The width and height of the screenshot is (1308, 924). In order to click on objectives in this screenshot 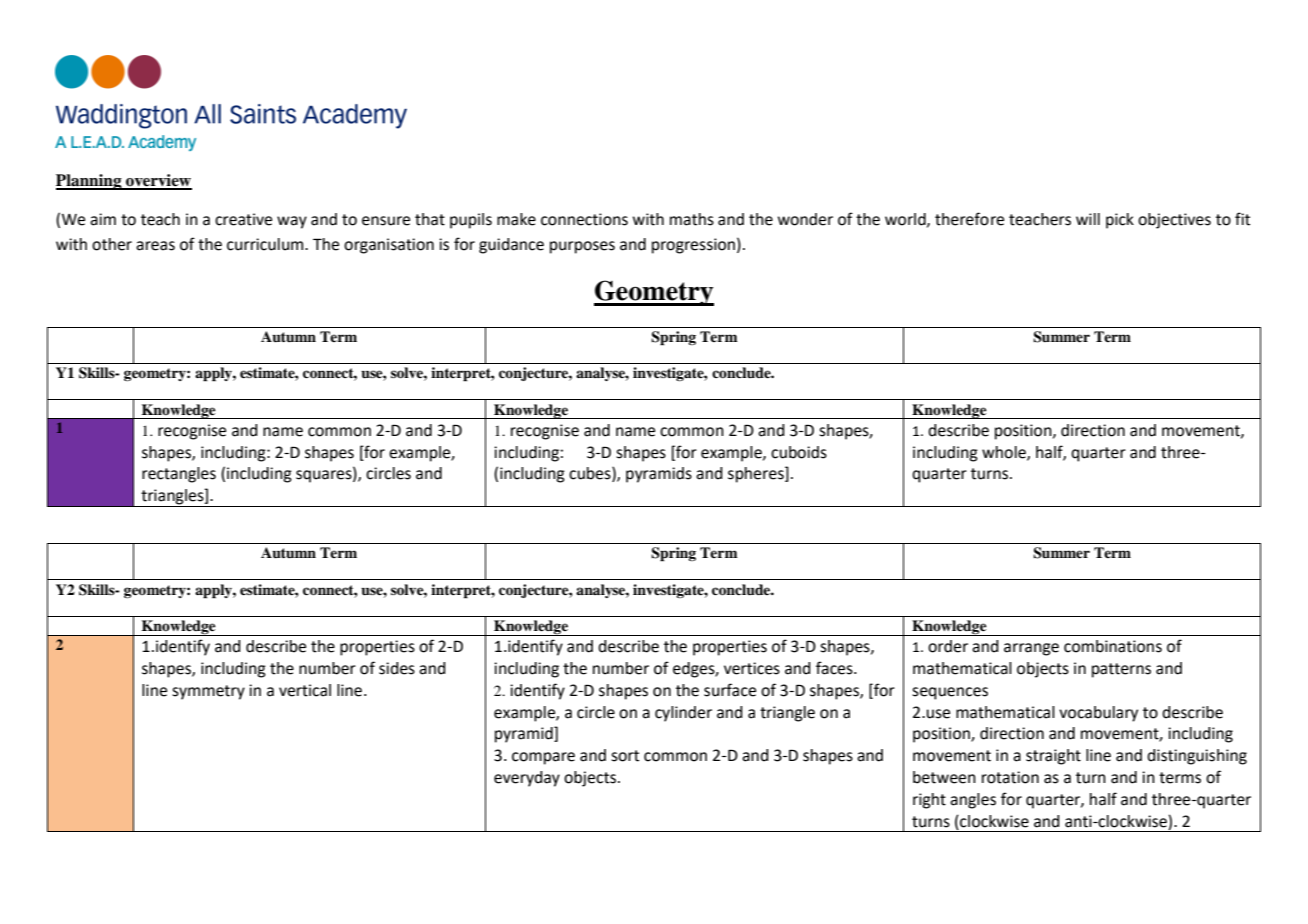, I will do `click(1174, 221)`.
